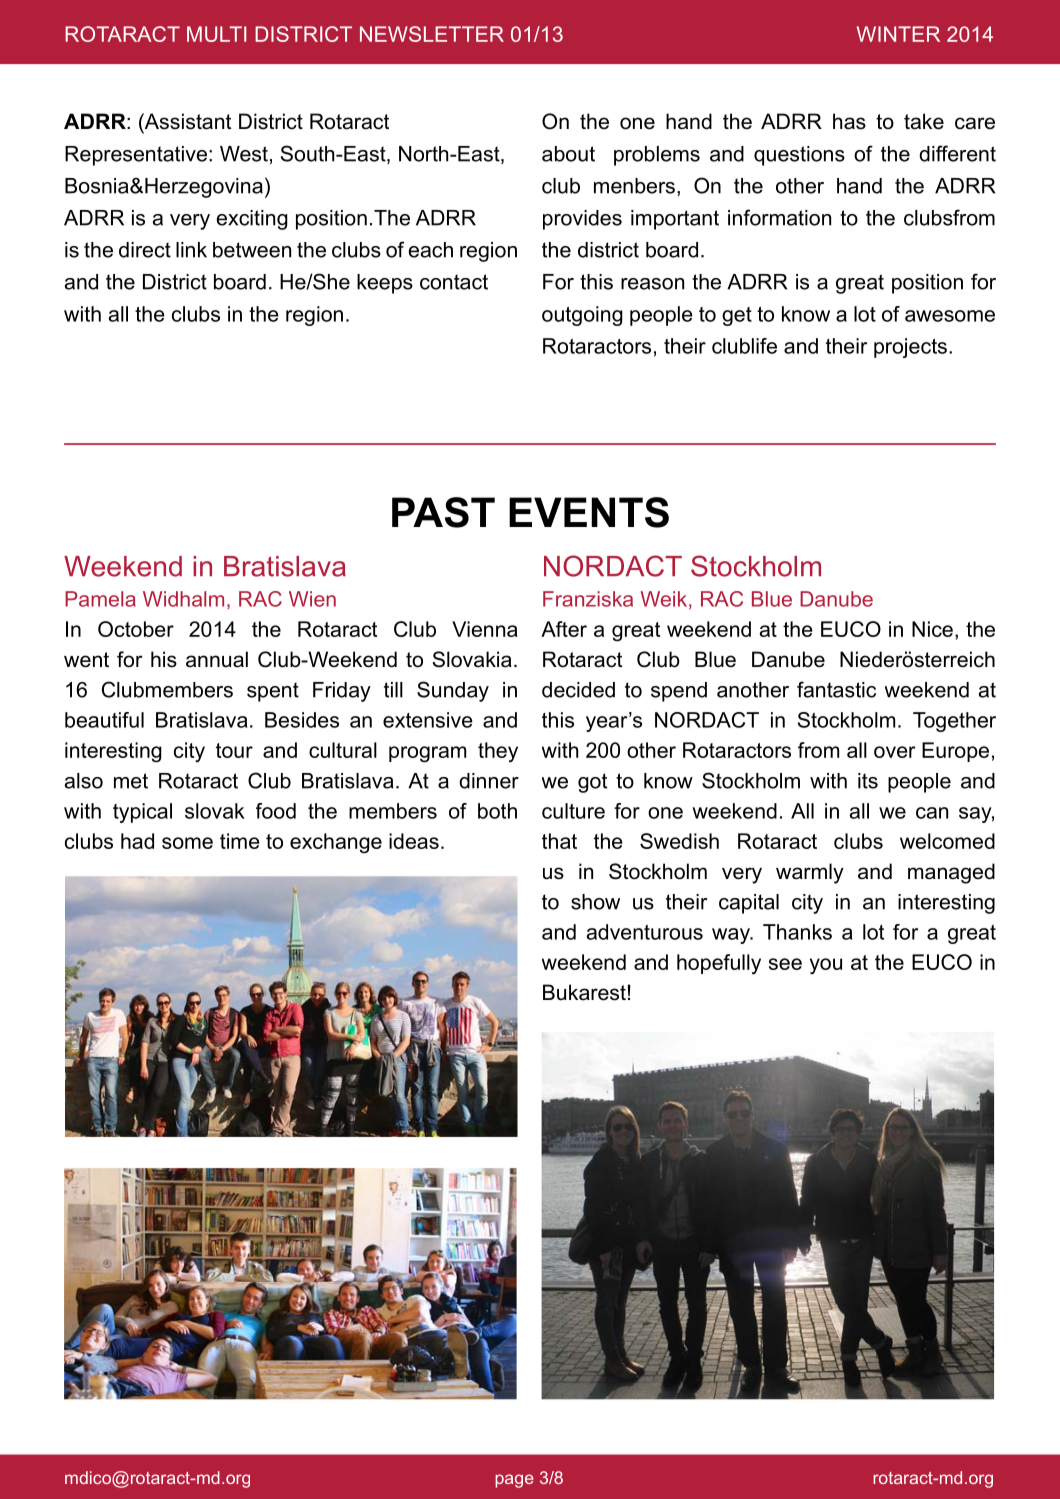 The height and width of the screenshot is (1499, 1060). I want to click on hopefully, so click(719, 964).
